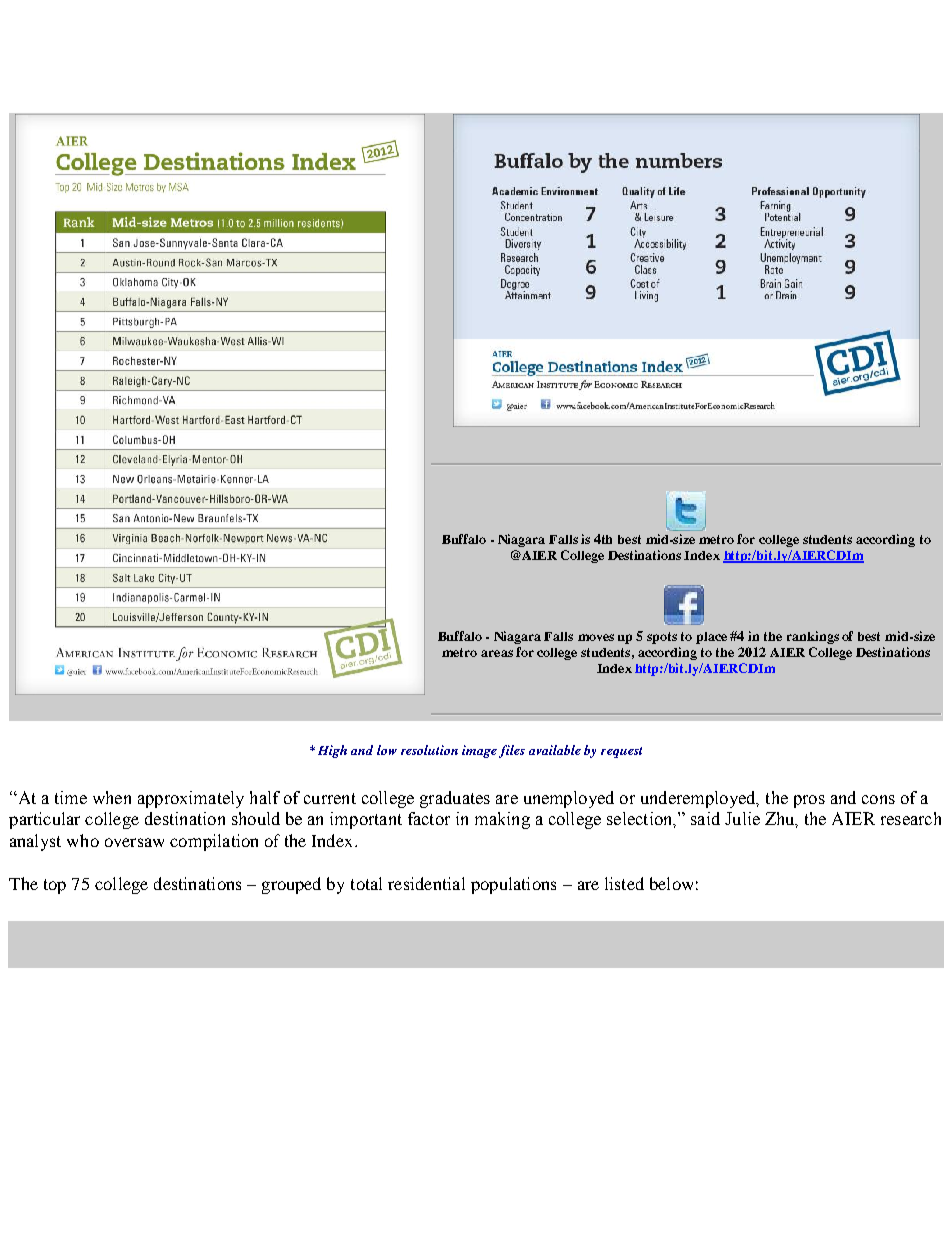 The image size is (952, 1233). I want to click on moves, so click(596, 637).
